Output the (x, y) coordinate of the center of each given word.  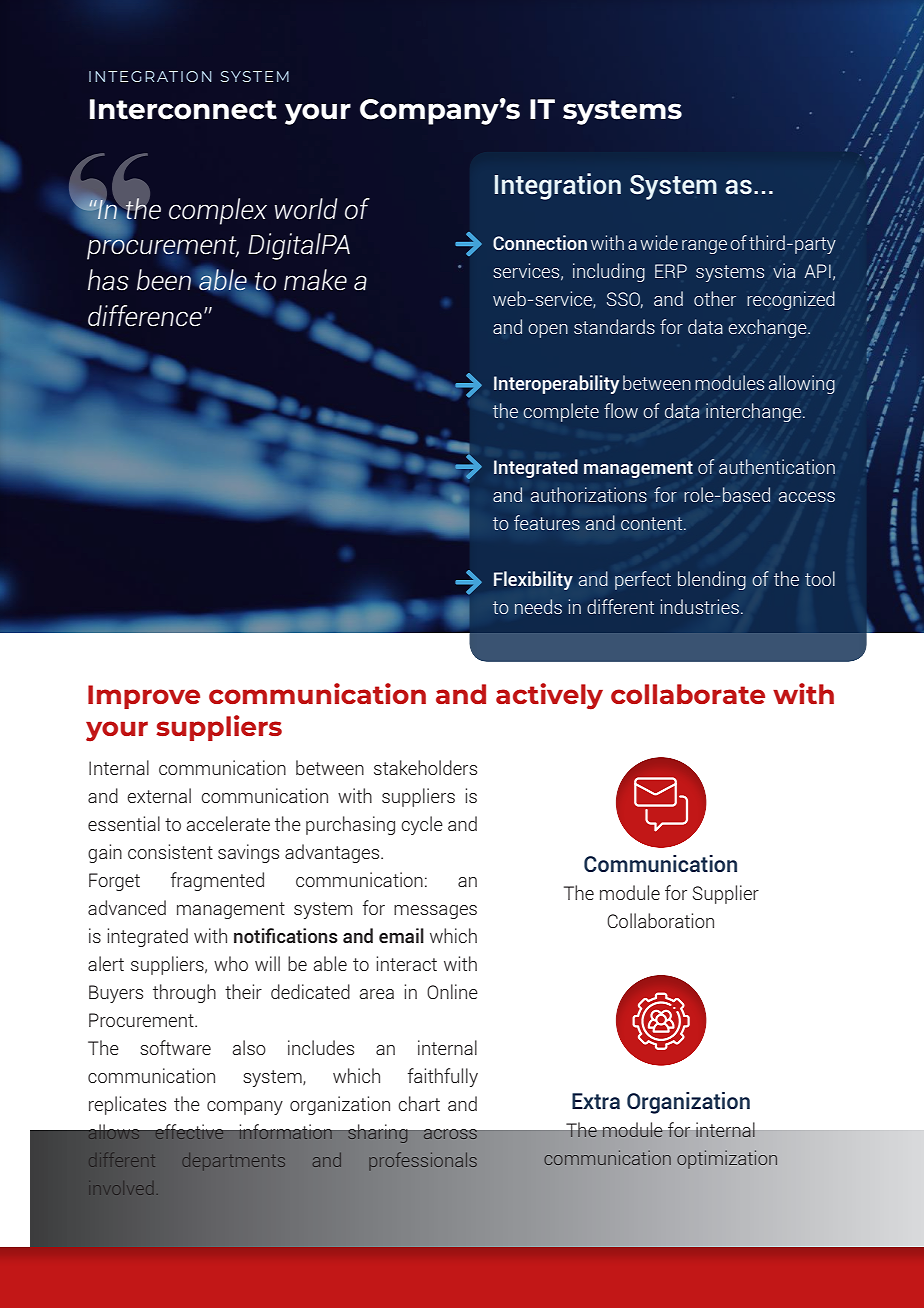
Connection (540, 242)
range (704, 247)
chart (419, 1103)
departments (233, 1161)
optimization (727, 1159)
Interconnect (183, 109)
